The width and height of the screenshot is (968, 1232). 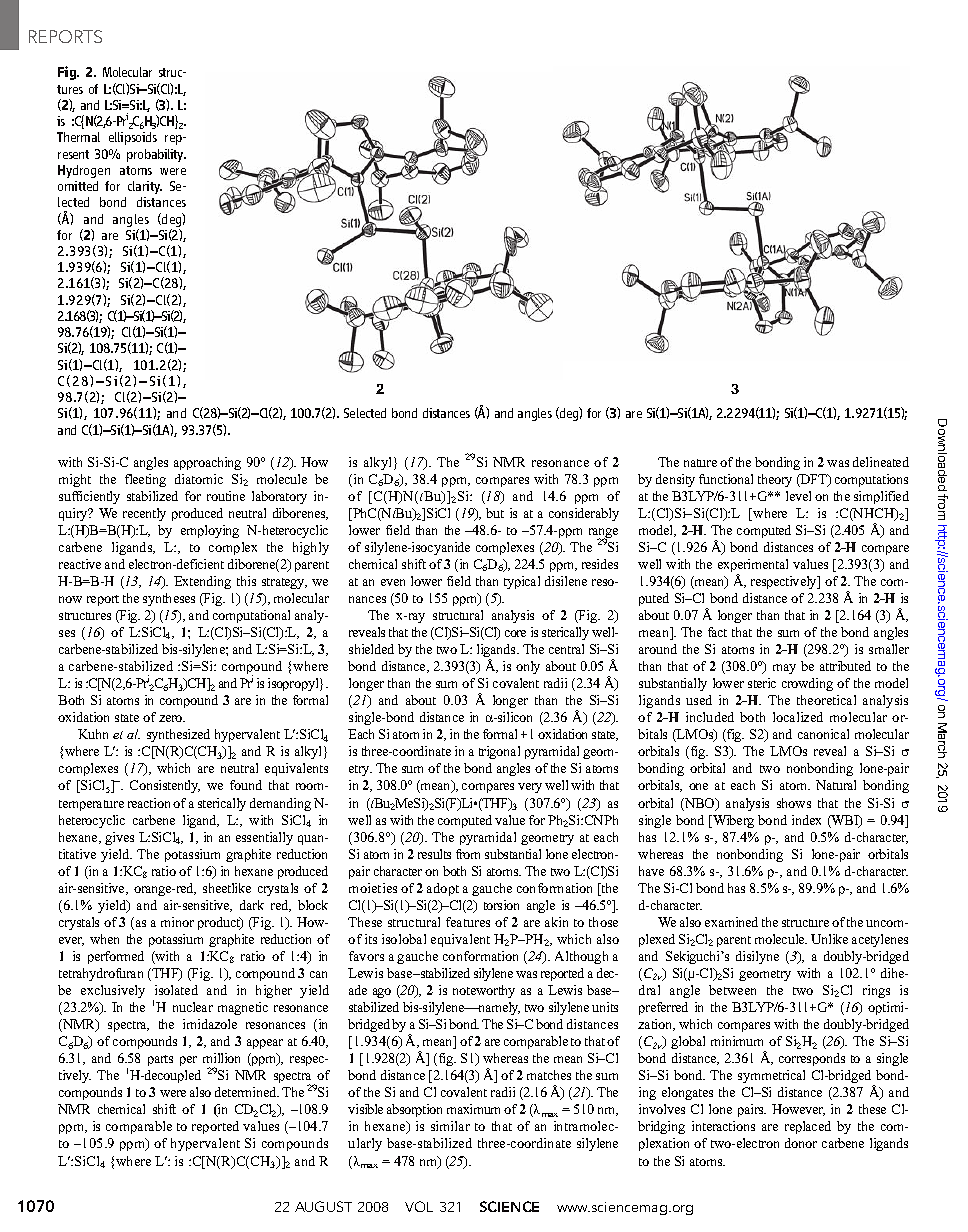 What do you see at coordinates (775, 480) in the screenshot?
I see `theory` at bounding box center [775, 480].
